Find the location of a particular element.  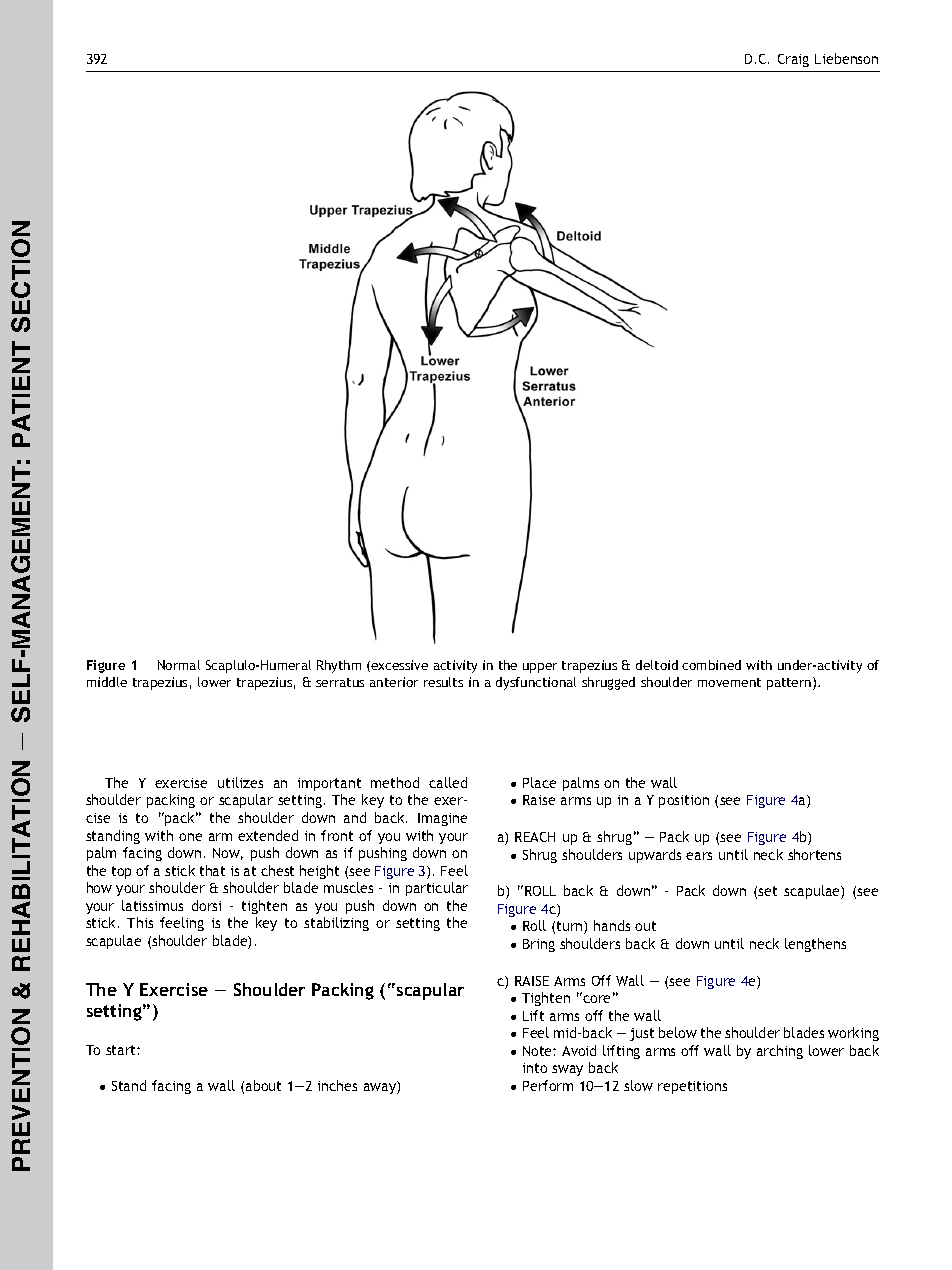

combined is located at coordinates (711, 665).
